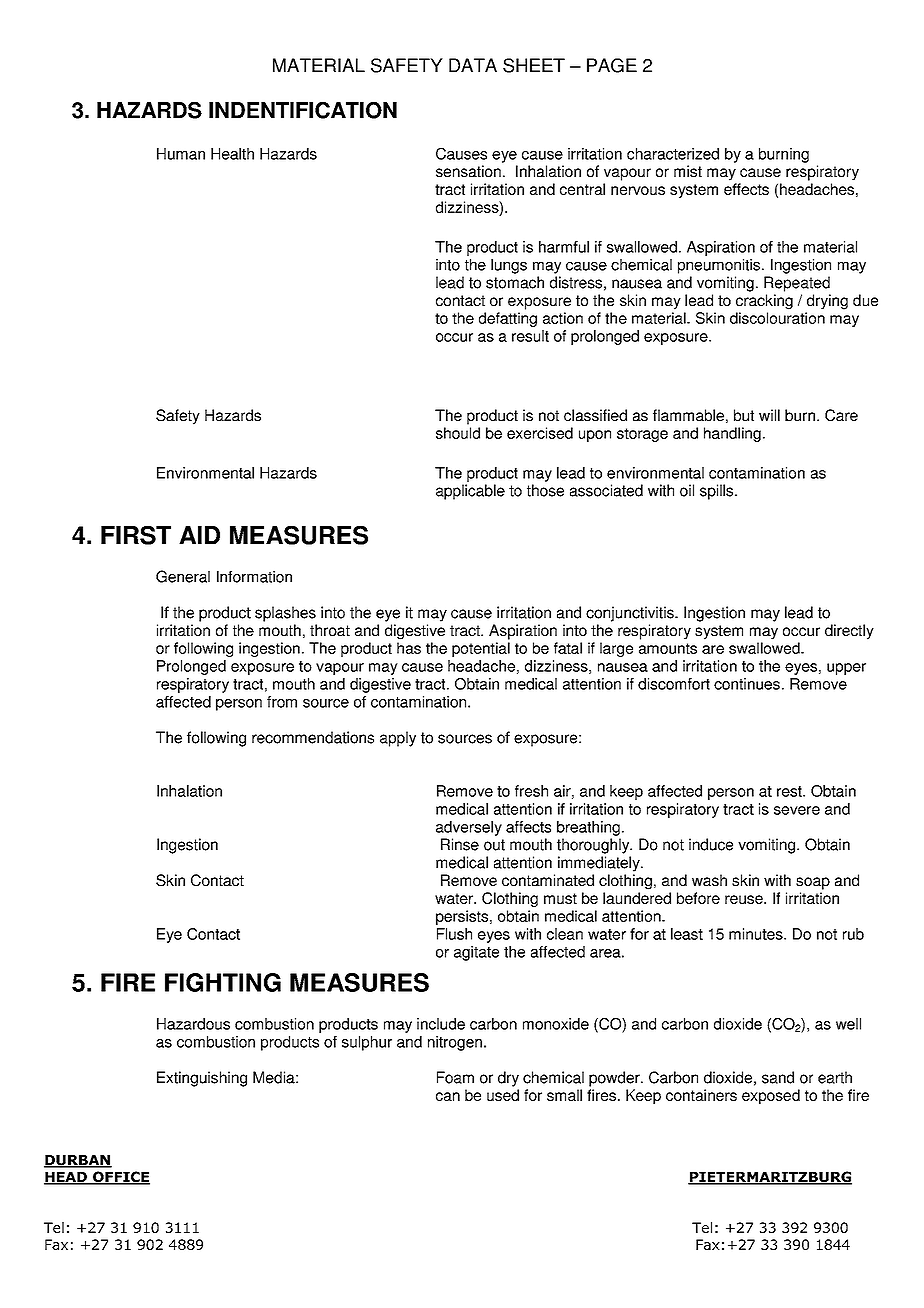  I want to click on handling, so click(732, 434).
